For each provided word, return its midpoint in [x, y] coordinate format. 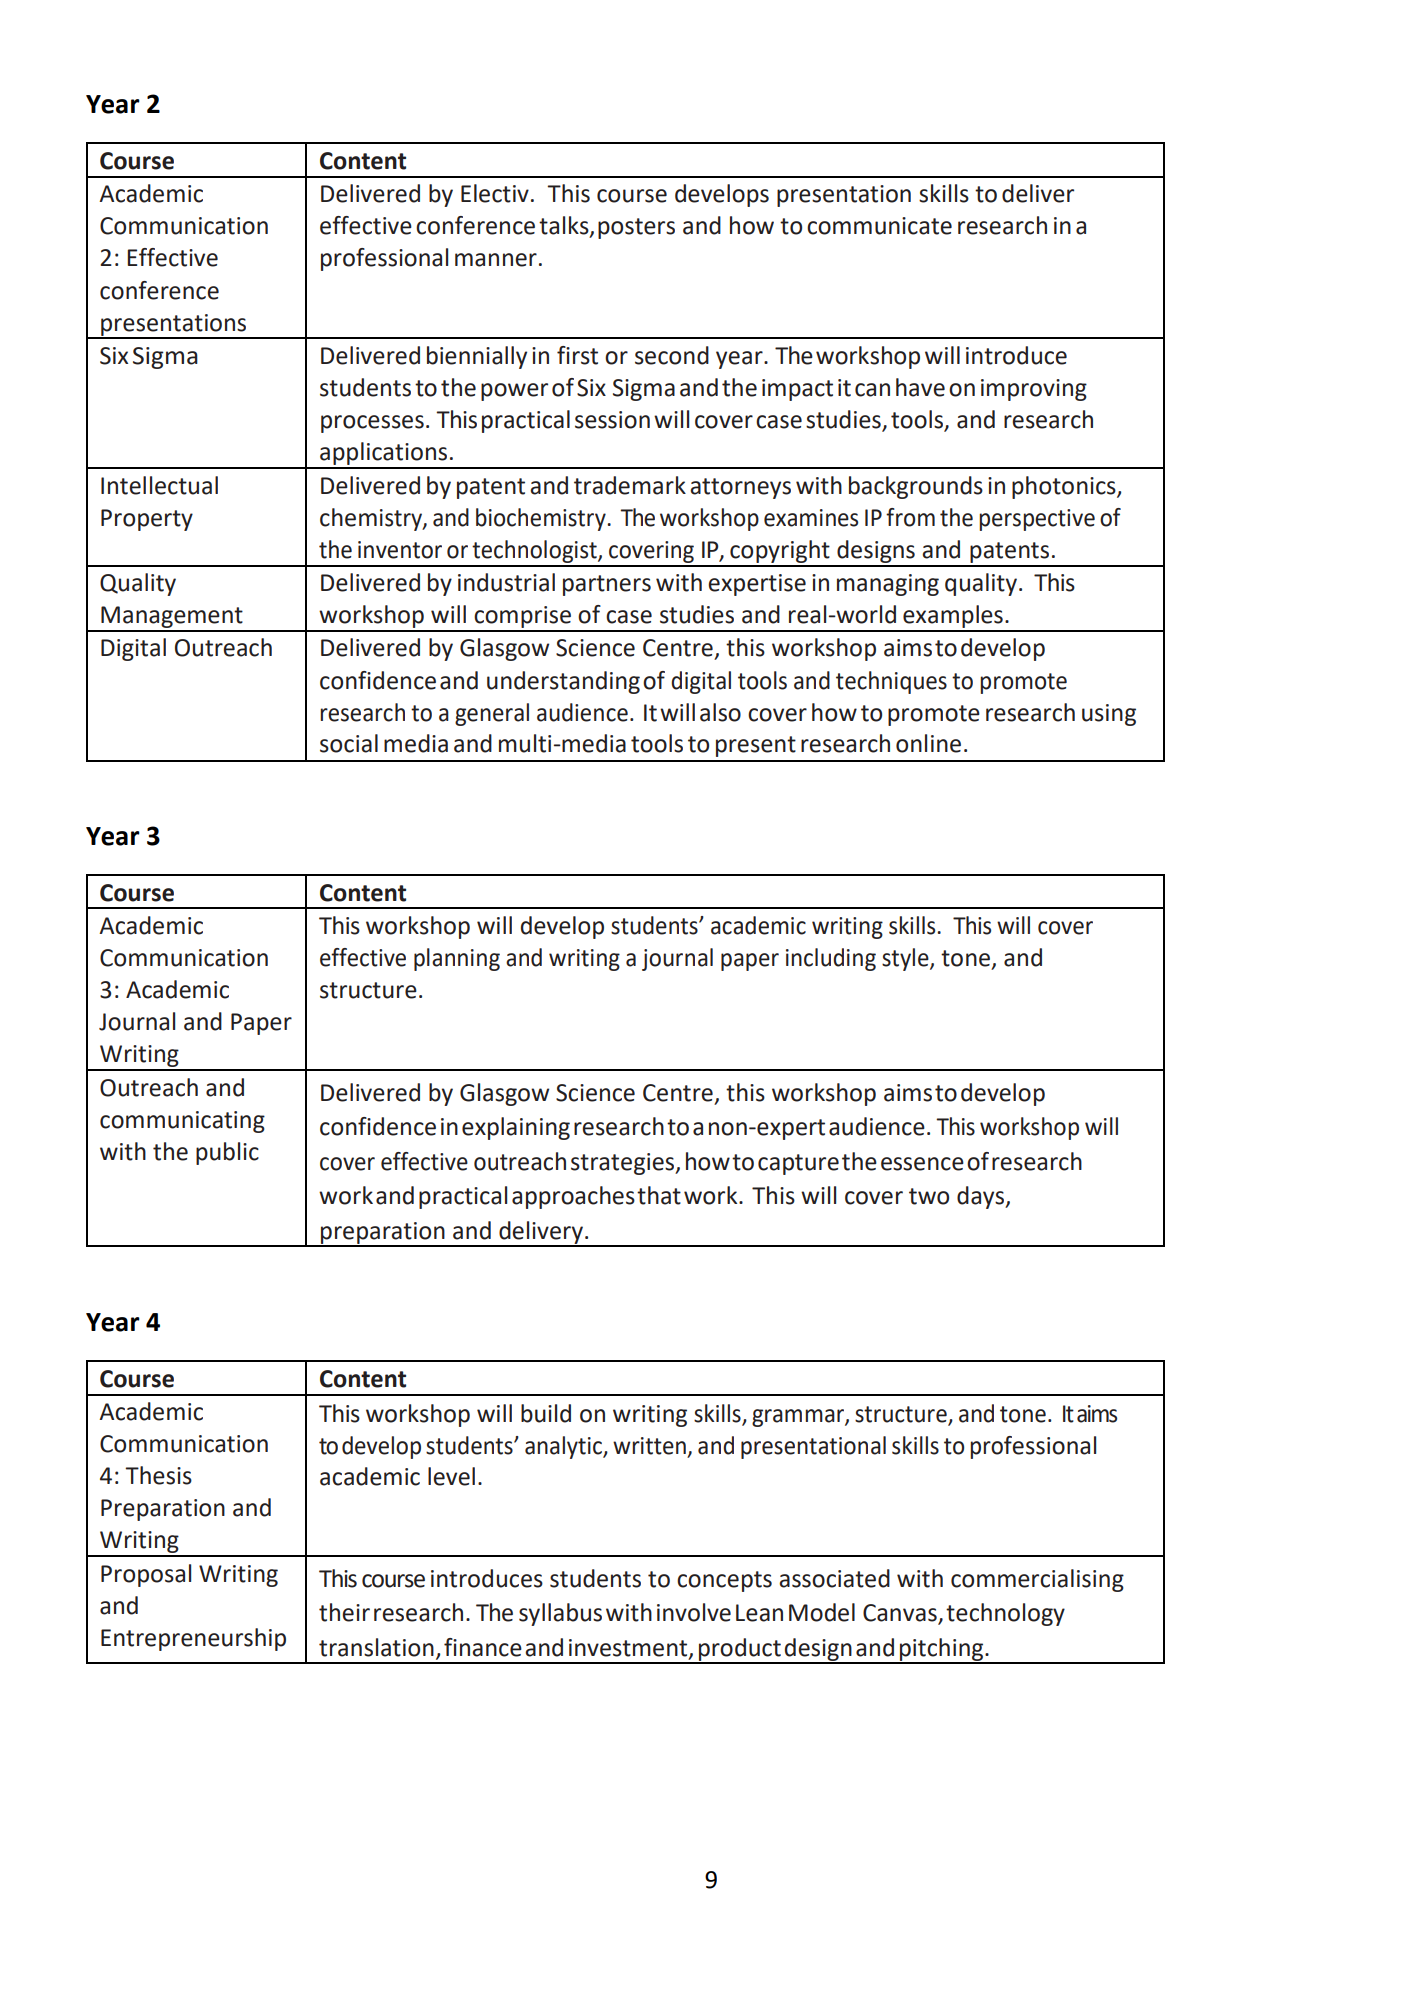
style [906, 959]
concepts [724, 1581]
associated [834, 1578]
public [227, 1153]
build [546, 1413]
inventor [400, 550]
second [672, 355]
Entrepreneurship [193, 1639]
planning [457, 959]
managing [888, 585]
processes [372, 424]
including [831, 959]
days [981, 1197]
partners [607, 585]
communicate [879, 226]
